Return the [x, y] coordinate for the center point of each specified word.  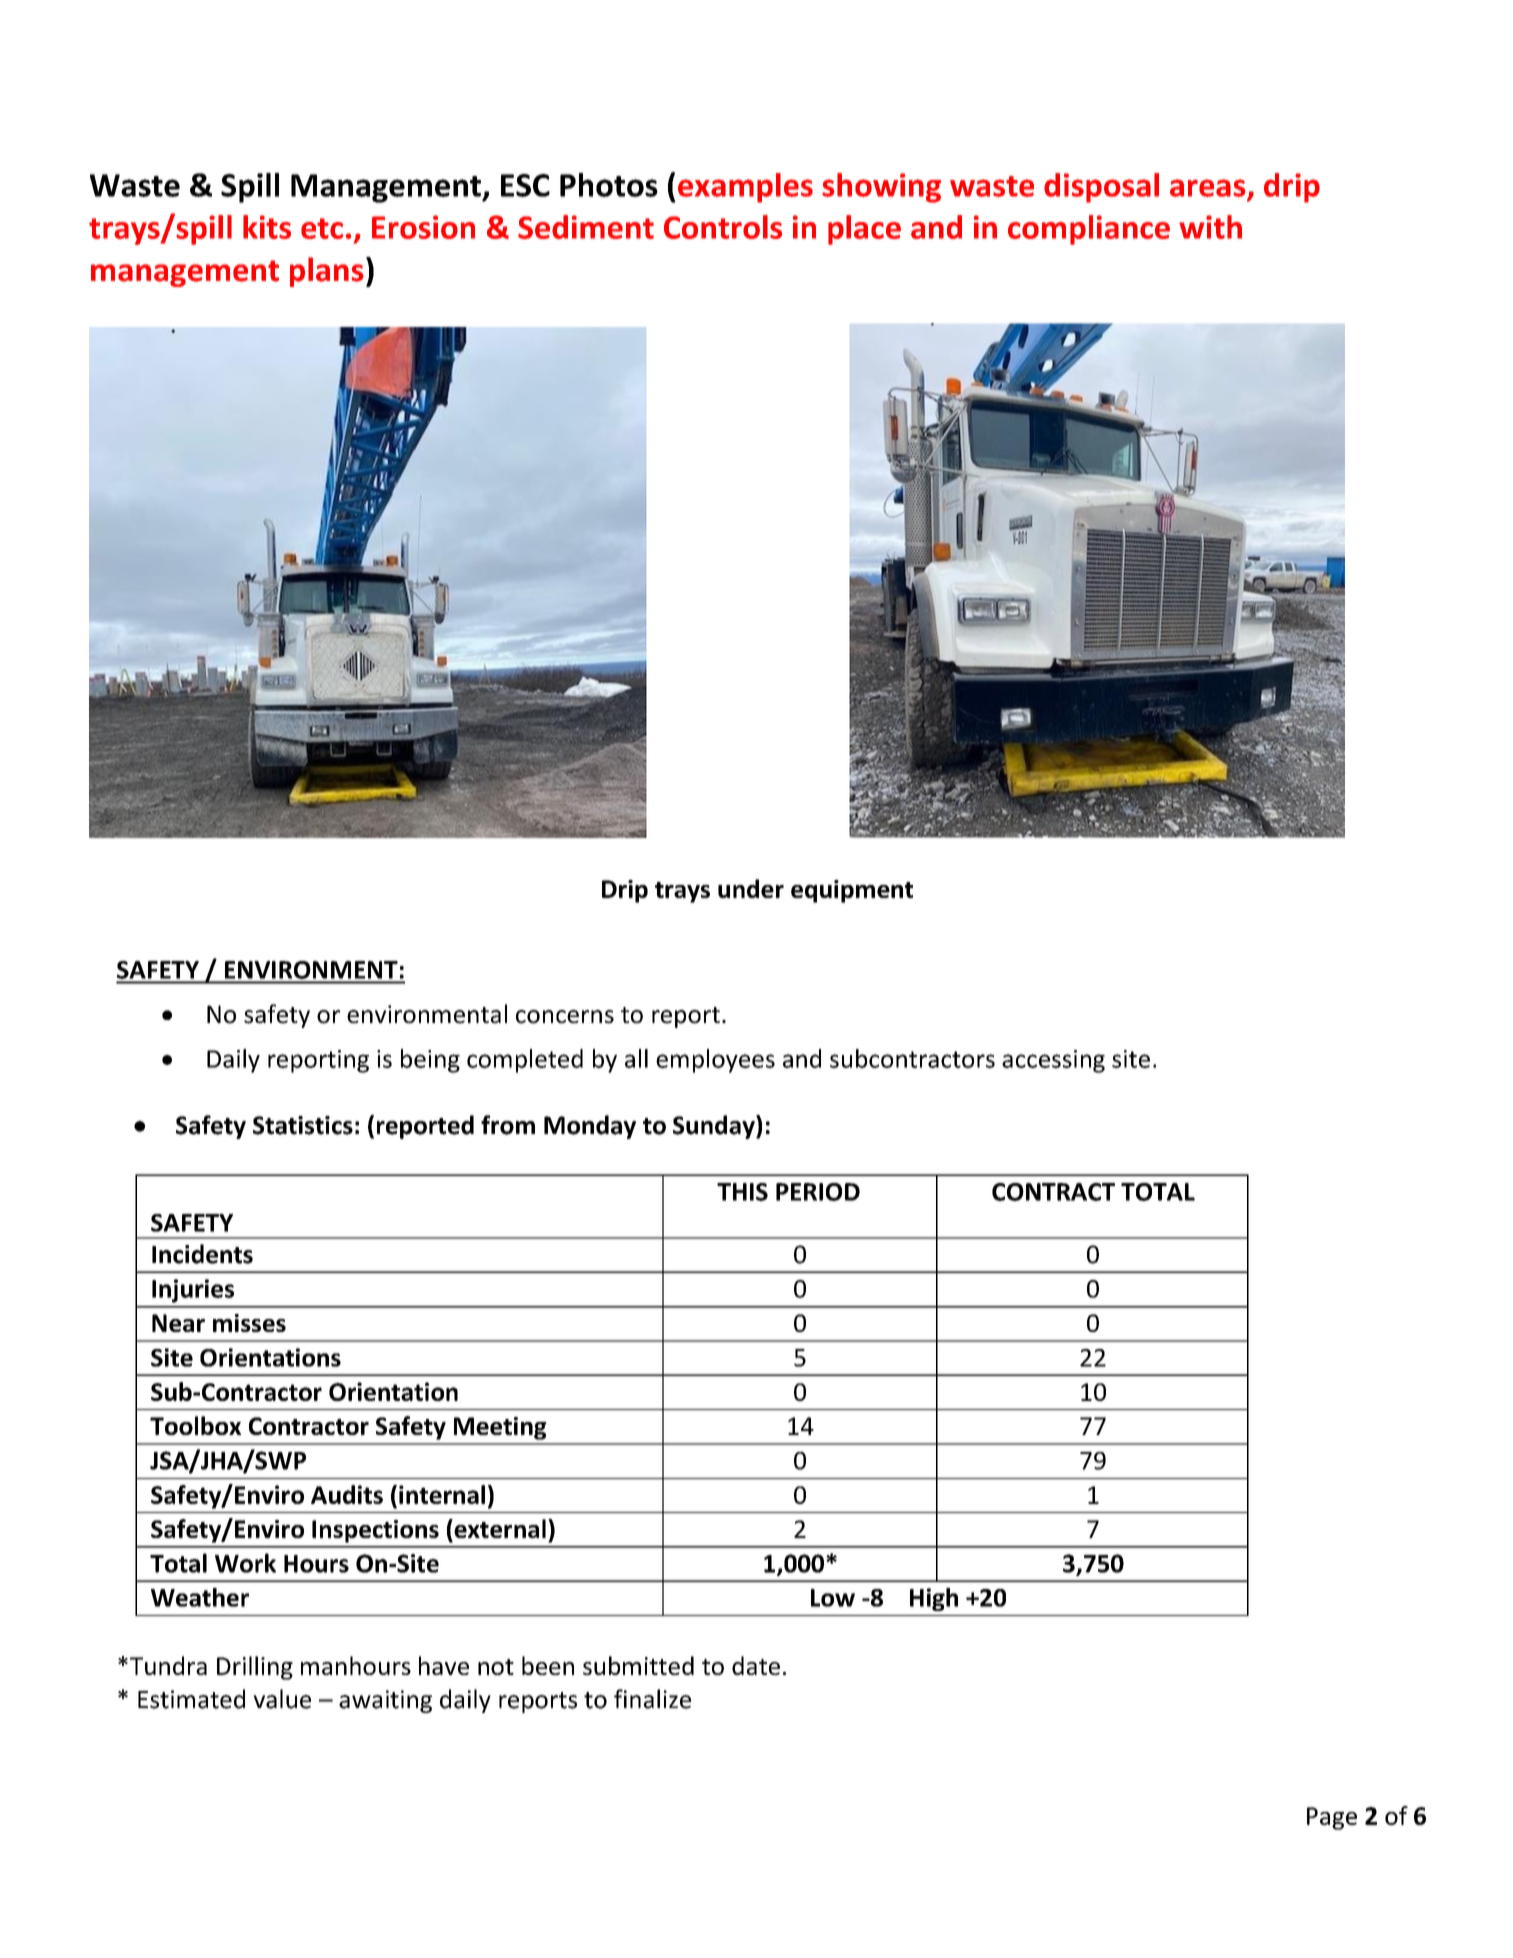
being [430, 1061]
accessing [1053, 1061]
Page [1332, 1818]
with [1210, 227]
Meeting [500, 1428]
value [282, 1699]
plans [327, 272]
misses [249, 1323]
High [934, 1599]
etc [322, 228]
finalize [652, 1699]
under [751, 888]
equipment [852, 891]
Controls [723, 227]
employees [715, 1061]
